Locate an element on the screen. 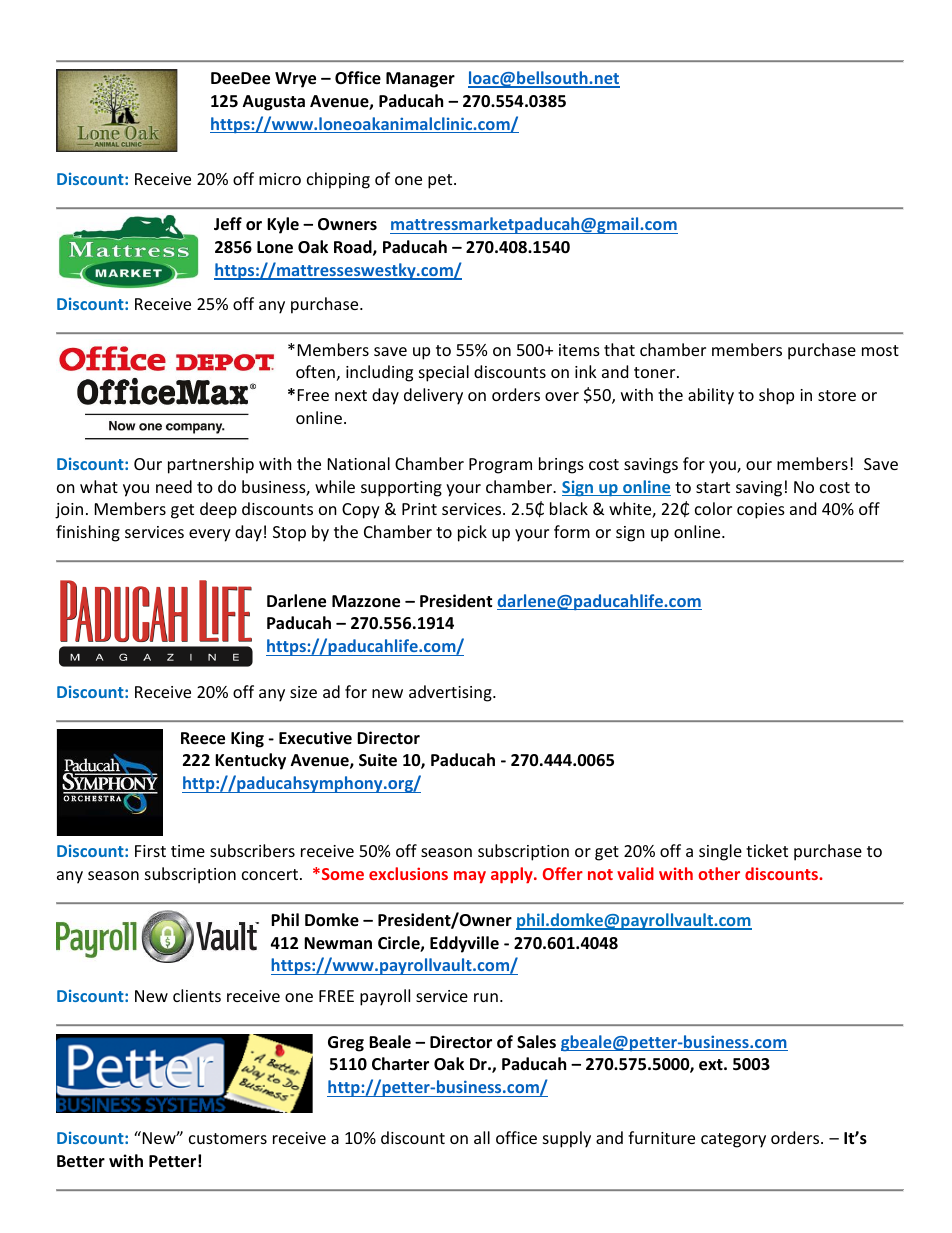 The image size is (952, 1233). Manager is located at coordinates (420, 80).
